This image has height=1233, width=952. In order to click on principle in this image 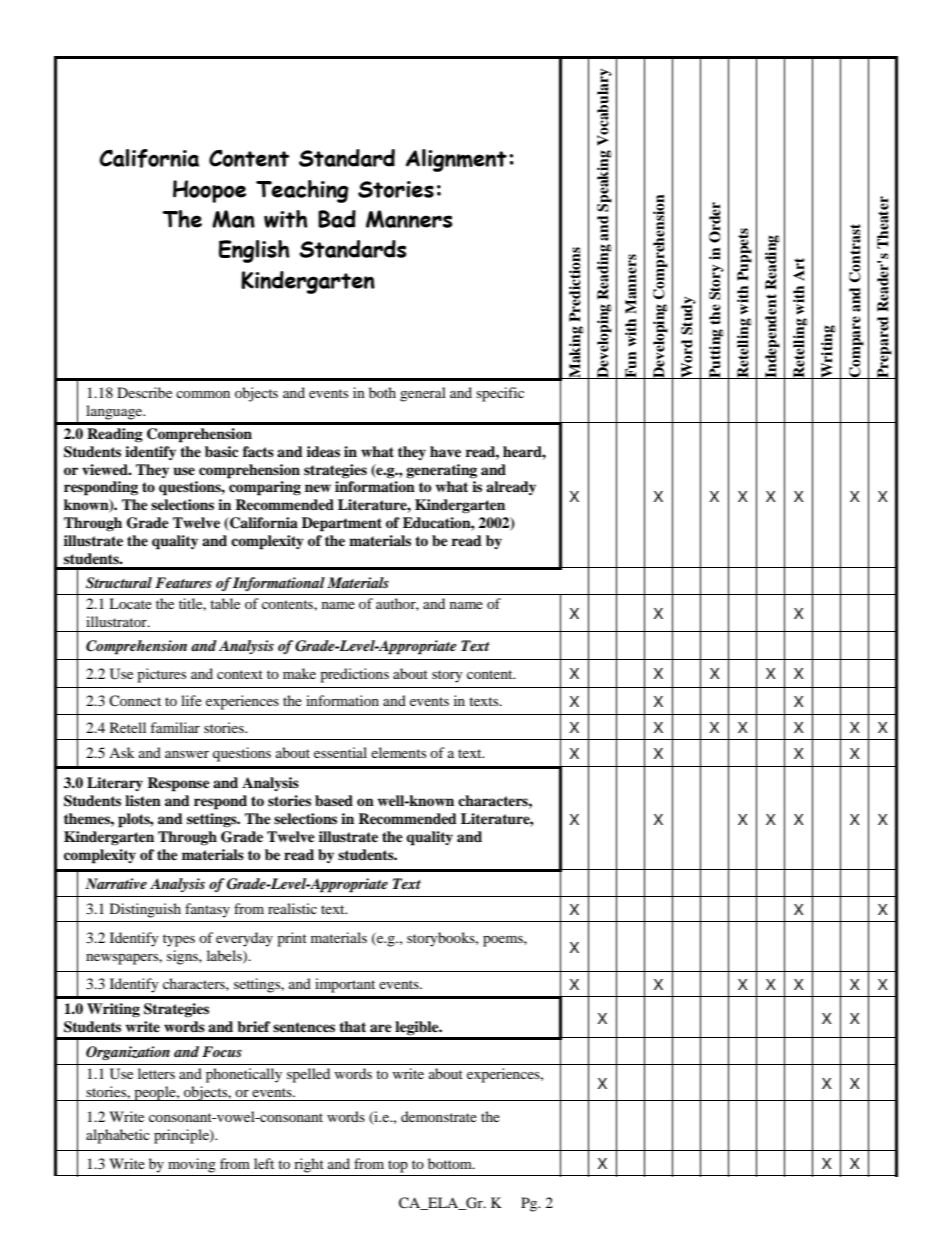, I will do `click(182, 1136)`.
